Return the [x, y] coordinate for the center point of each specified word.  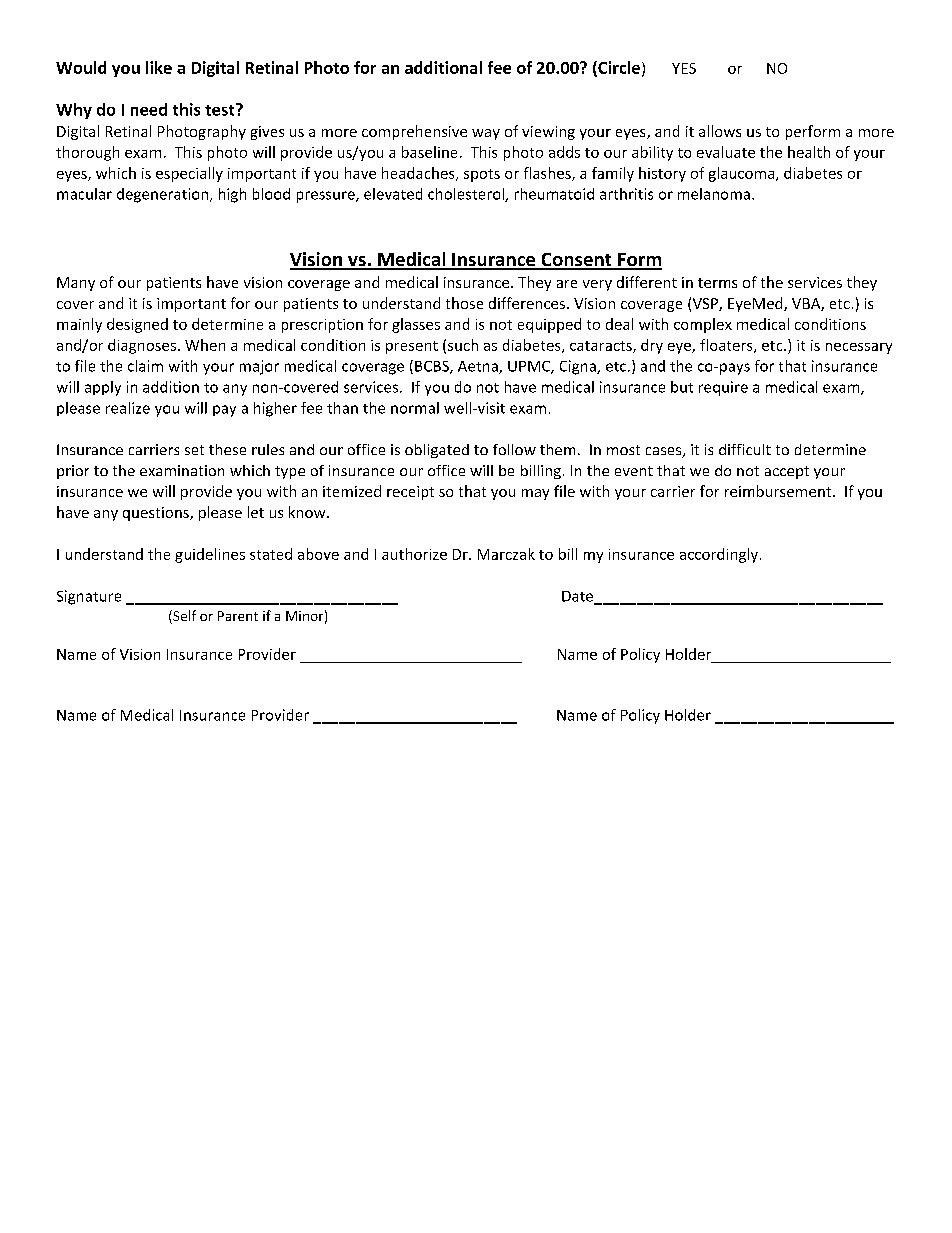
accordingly [719, 555]
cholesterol [467, 195]
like [159, 67]
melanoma [714, 194]
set [194, 450]
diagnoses [142, 346]
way [486, 134]
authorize [414, 554]
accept [787, 472]
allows [720, 131]
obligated [437, 451]
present [412, 347]
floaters [727, 346]
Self [183, 617]
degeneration [164, 195]
